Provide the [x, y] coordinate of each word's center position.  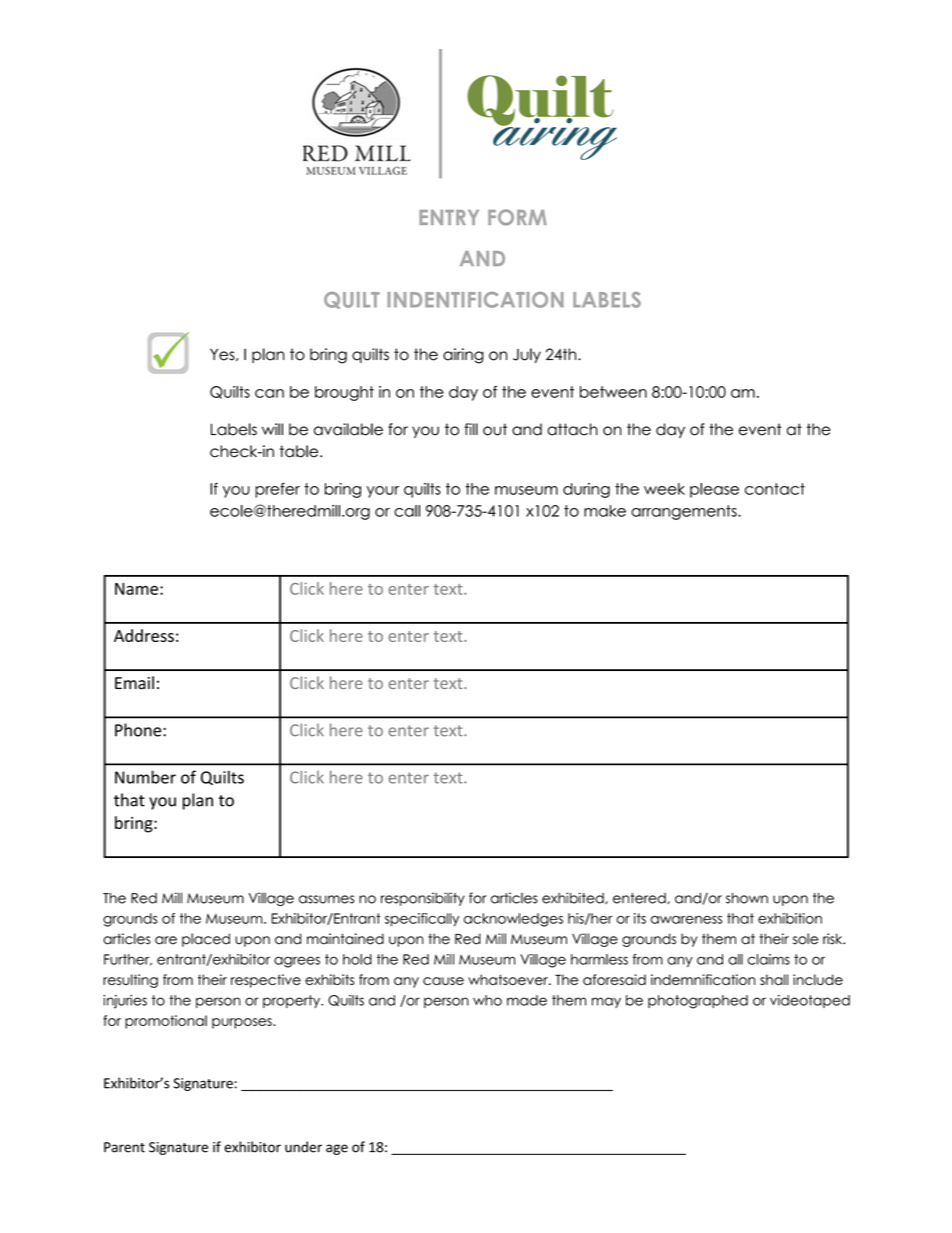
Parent [124, 1147]
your [383, 492]
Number [145, 777]
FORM [517, 217]
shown [747, 898]
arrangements [685, 512]
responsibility [423, 899]
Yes [223, 354]
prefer [277, 490]
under [303, 1147]
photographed [698, 1002]
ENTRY [449, 217]
